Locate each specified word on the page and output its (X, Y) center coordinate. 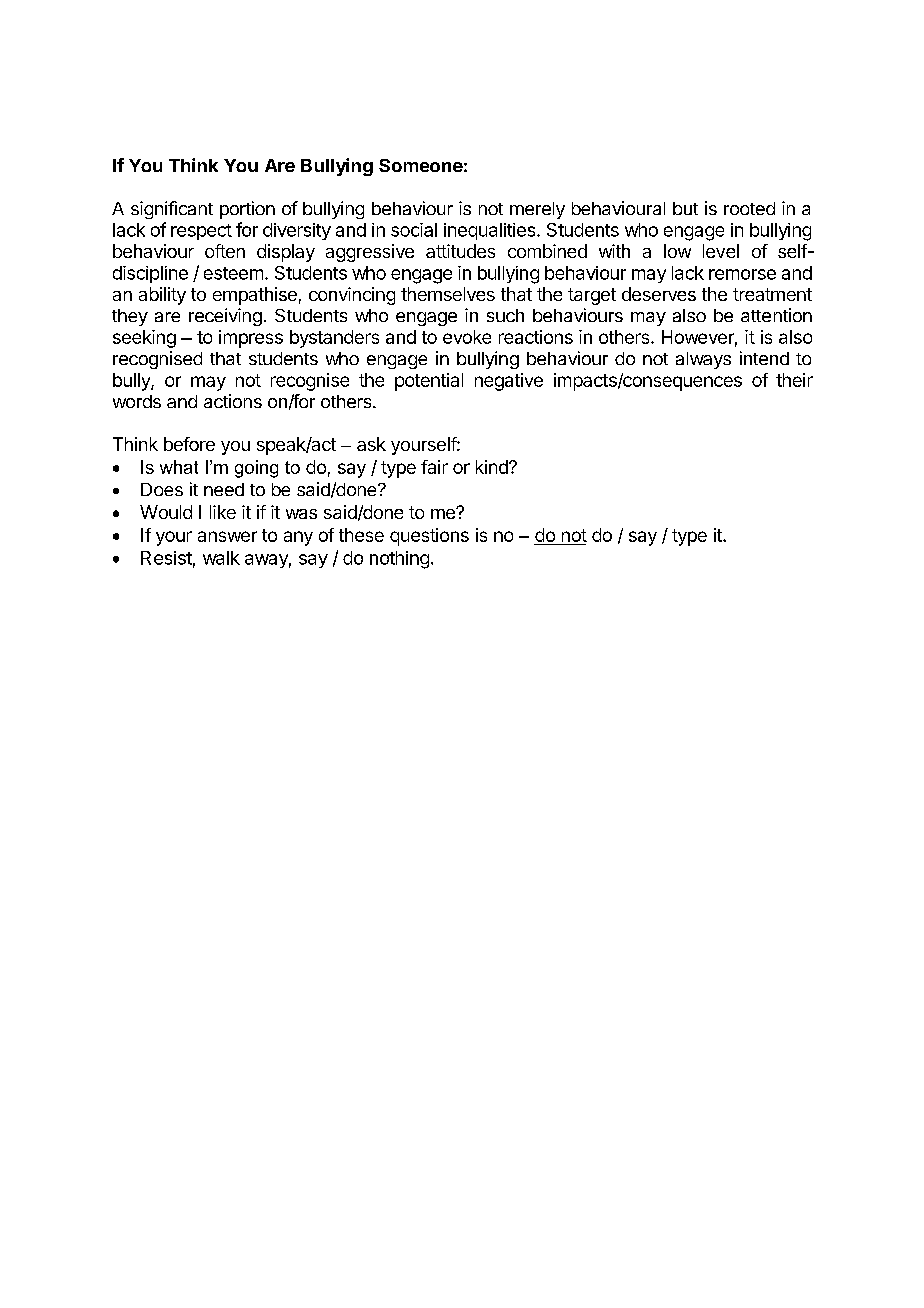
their (794, 380)
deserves (659, 294)
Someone (421, 165)
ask (371, 444)
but (685, 208)
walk (221, 558)
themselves (448, 294)
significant (172, 210)
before (189, 444)
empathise (255, 296)
